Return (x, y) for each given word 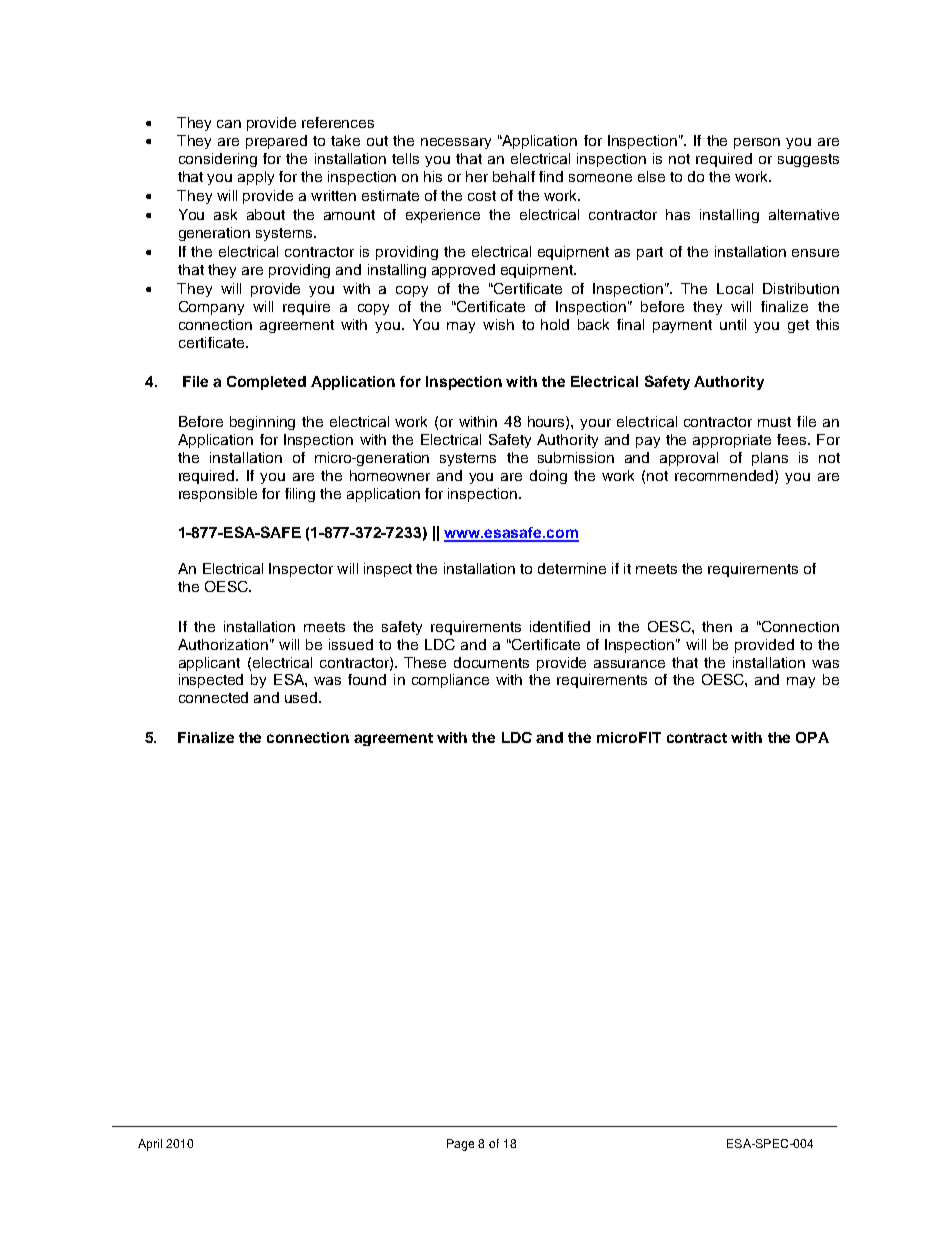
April (150, 1145)
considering (218, 160)
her (477, 176)
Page (460, 1145)
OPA (812, 737)
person (757, 143)
